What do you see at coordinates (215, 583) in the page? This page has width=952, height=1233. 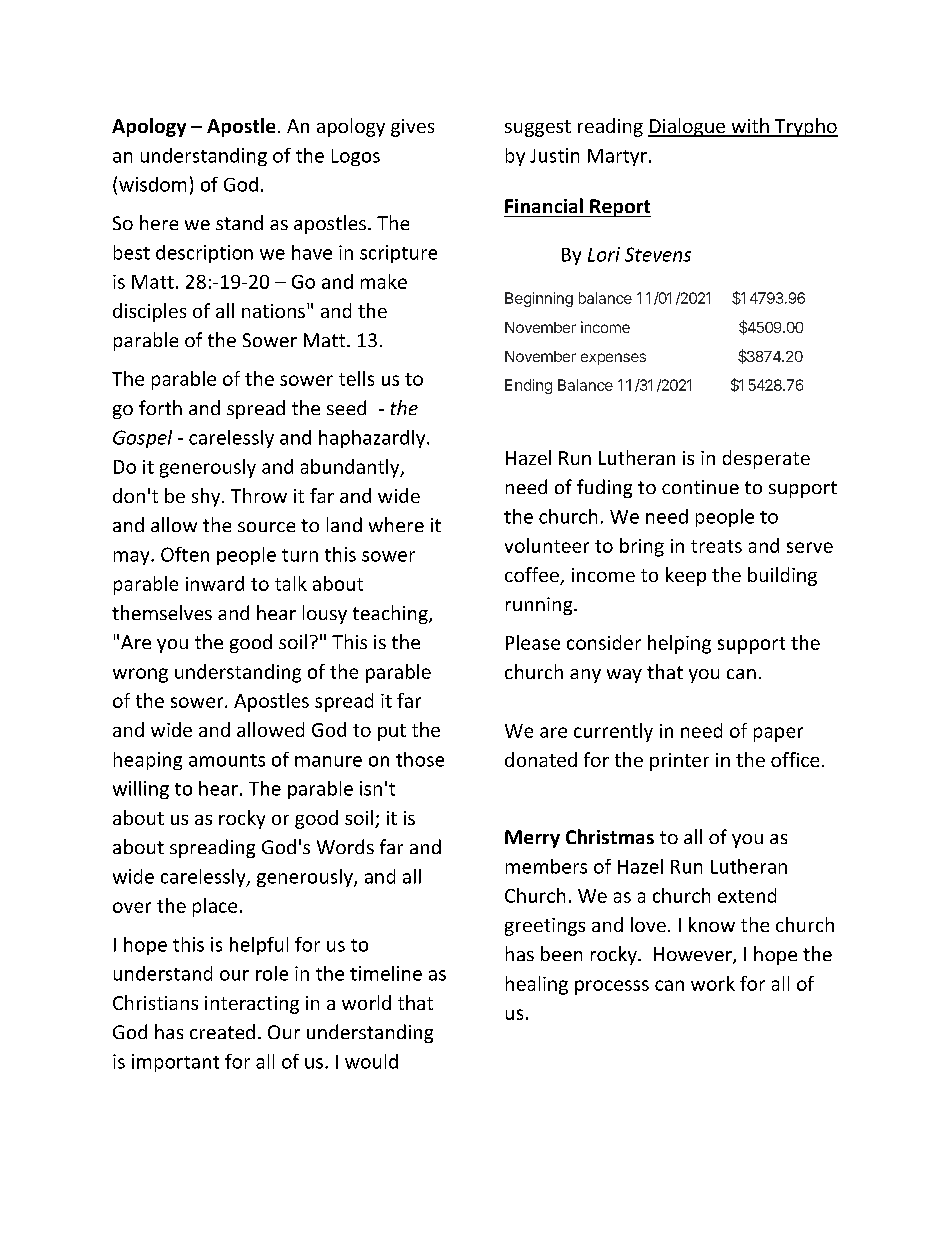 I see `inward` at bounding box center [215, 583].
